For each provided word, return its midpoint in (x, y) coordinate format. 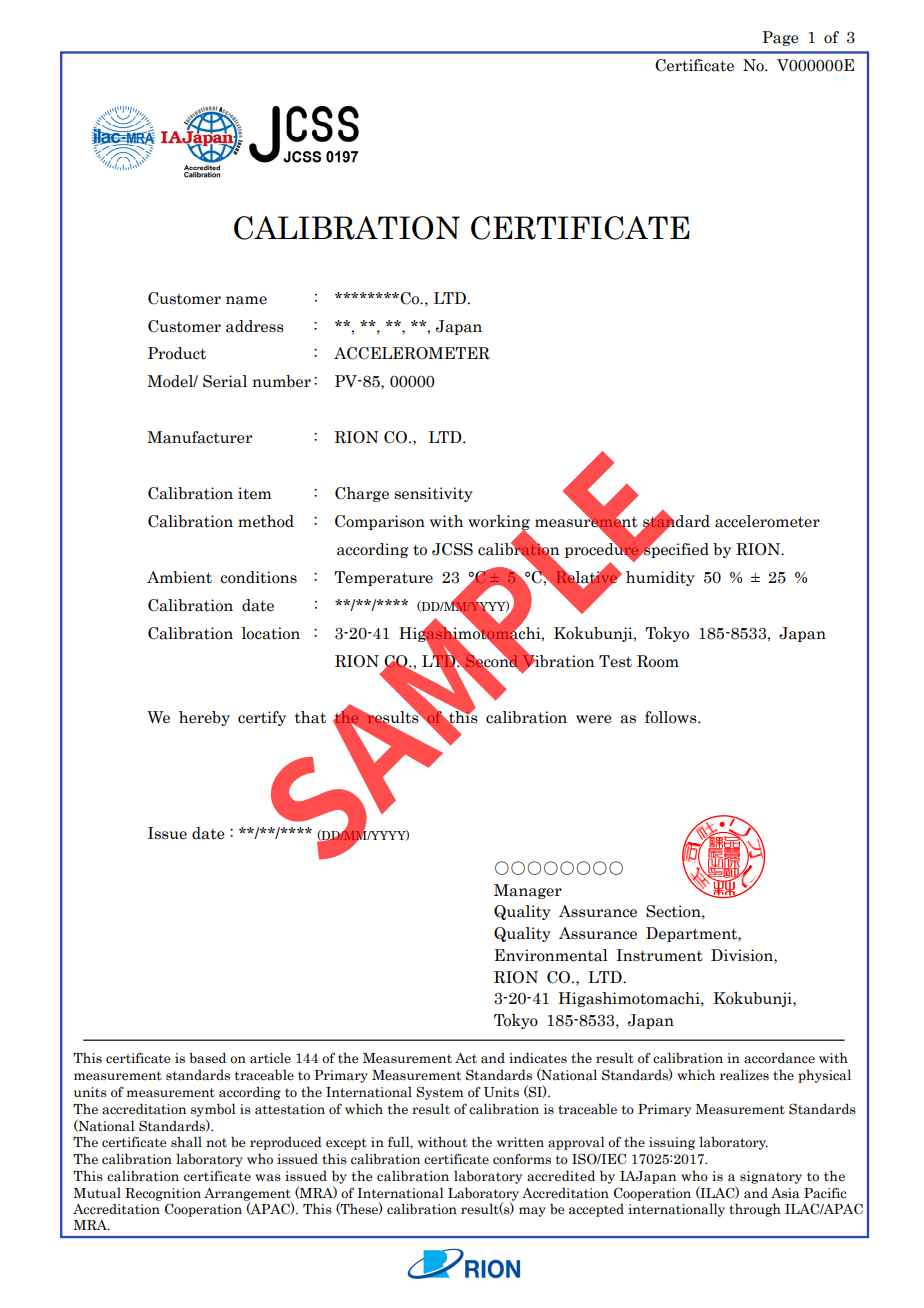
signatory (771, 1177)
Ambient (179, 577)
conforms (522, 1159)
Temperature (383, 578)
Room (658, 661)
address (255, 326)
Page (780, 38)
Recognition (163, 1194)
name (246, 300)
